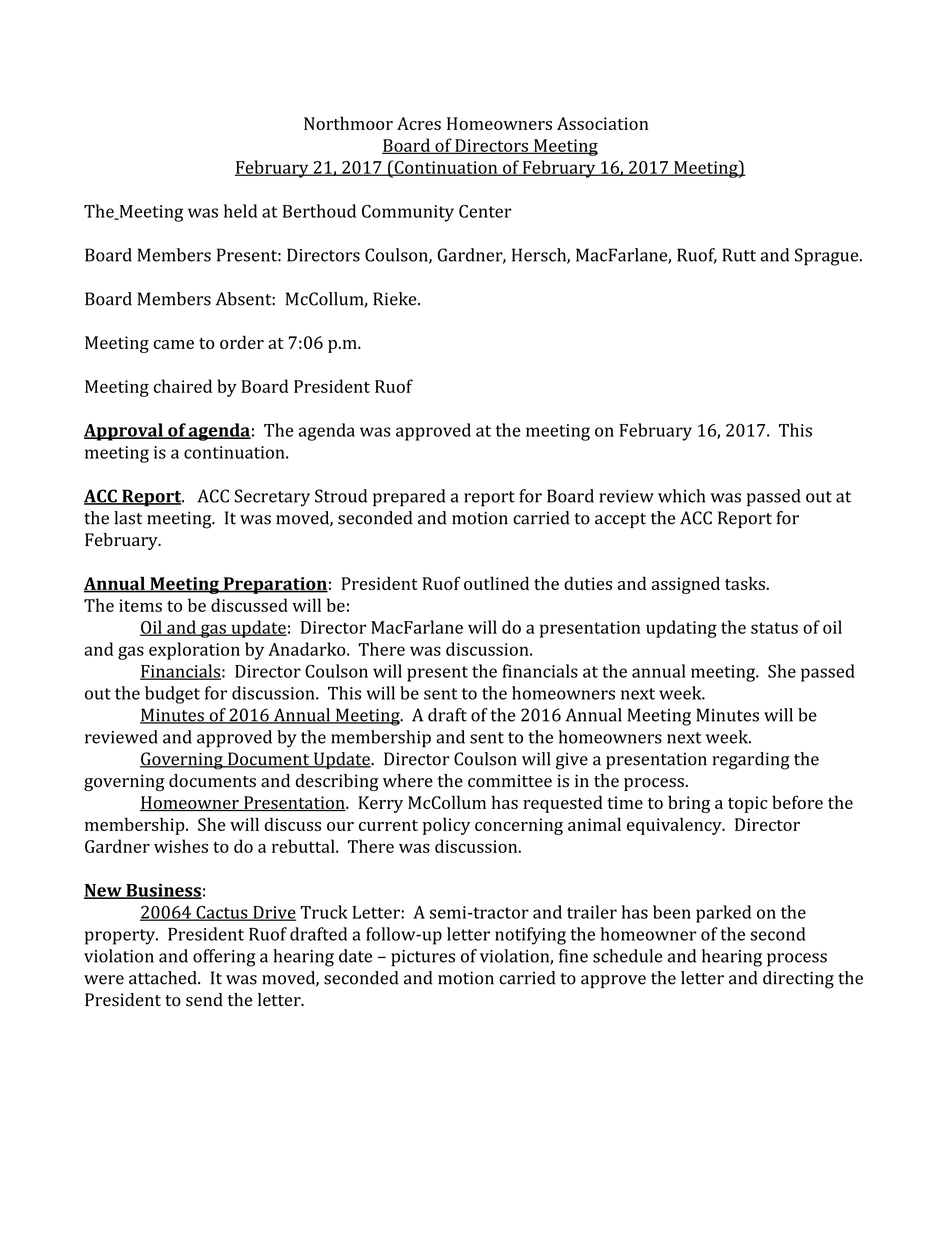 The height and width of the image is (1233, 952). I want to click on Acres, so click(419, 123).
